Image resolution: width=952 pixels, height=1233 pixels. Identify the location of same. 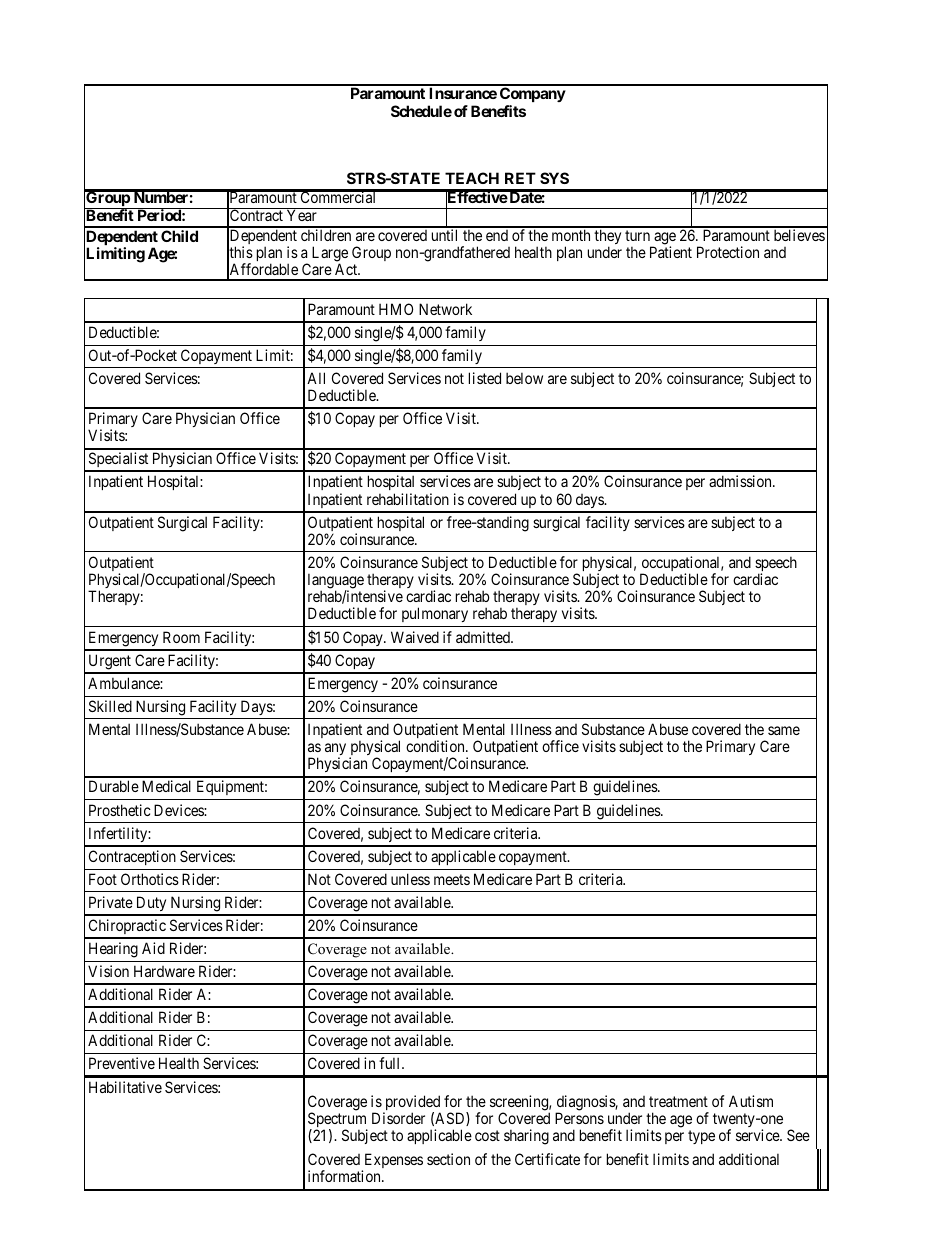
(784, 730).
